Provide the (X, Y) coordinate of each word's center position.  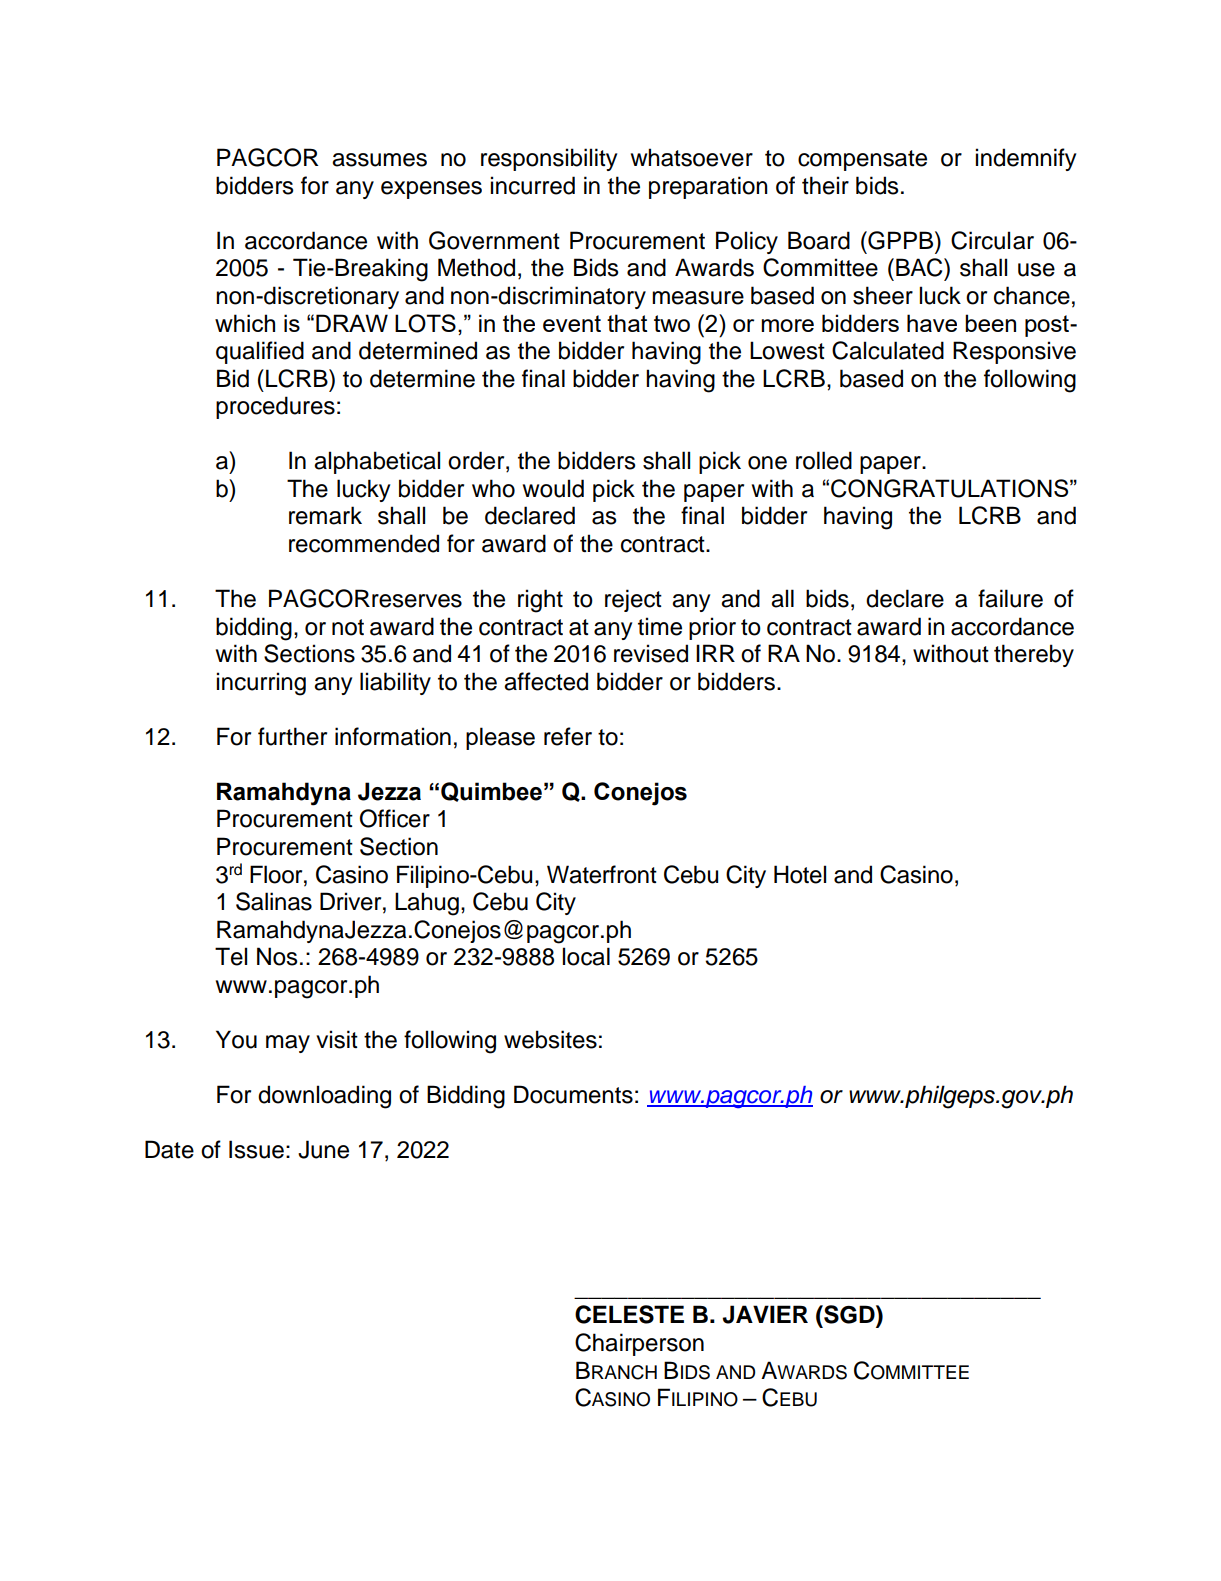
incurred (533, 185)
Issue (256, 1149)
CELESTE (629, 1314)
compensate (862, 160)
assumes (379, 160)
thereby (1034, 655)
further (292, 736)
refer (568, 736)
